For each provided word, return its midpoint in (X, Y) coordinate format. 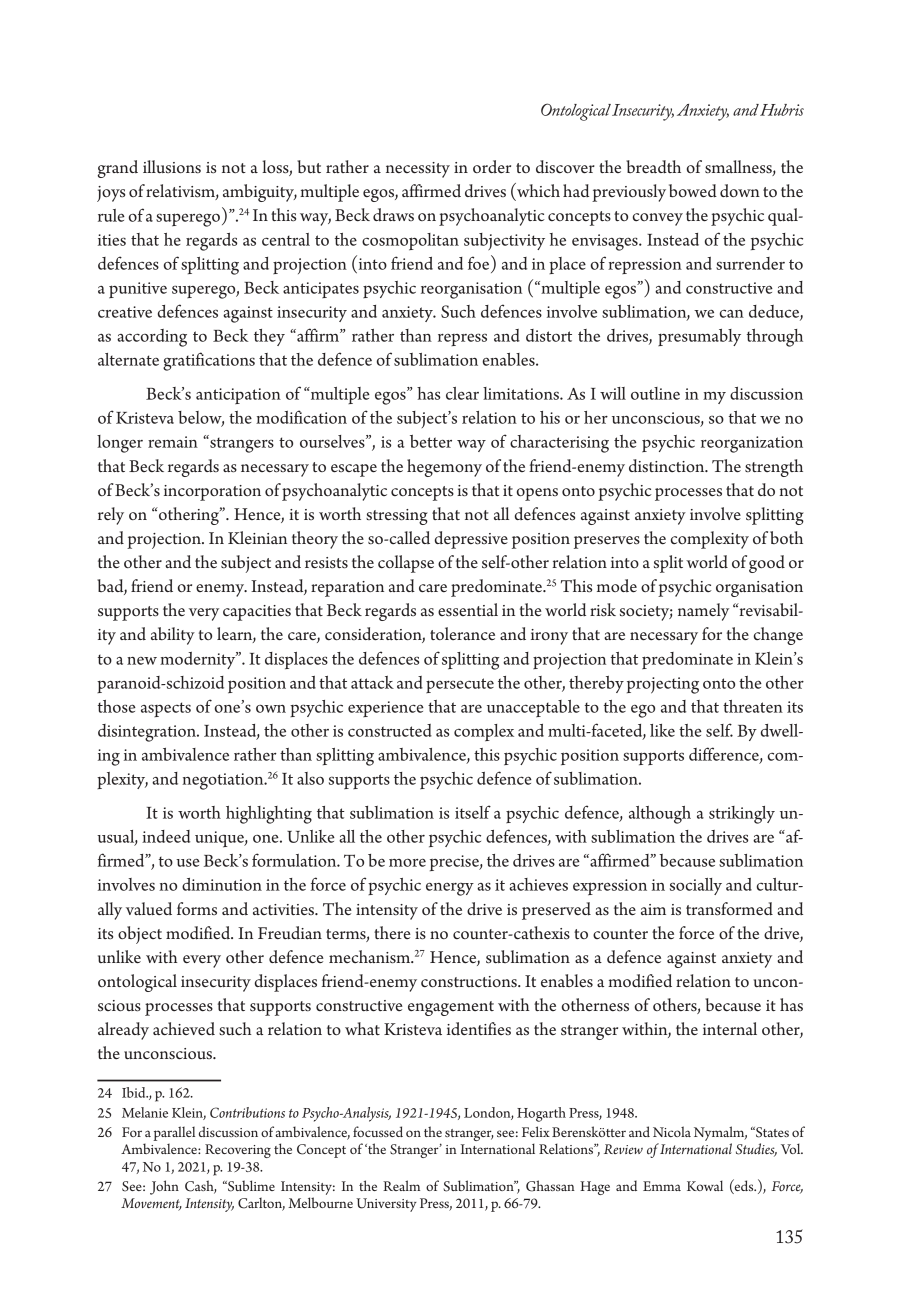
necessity (418, 170)
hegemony (444, 468)
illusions (172, 166)
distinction (668, 465)
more (407, 863)
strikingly (742, 815)
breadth (653, 167)
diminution (222, 884)
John (164, 1187)
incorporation (212, 493)
